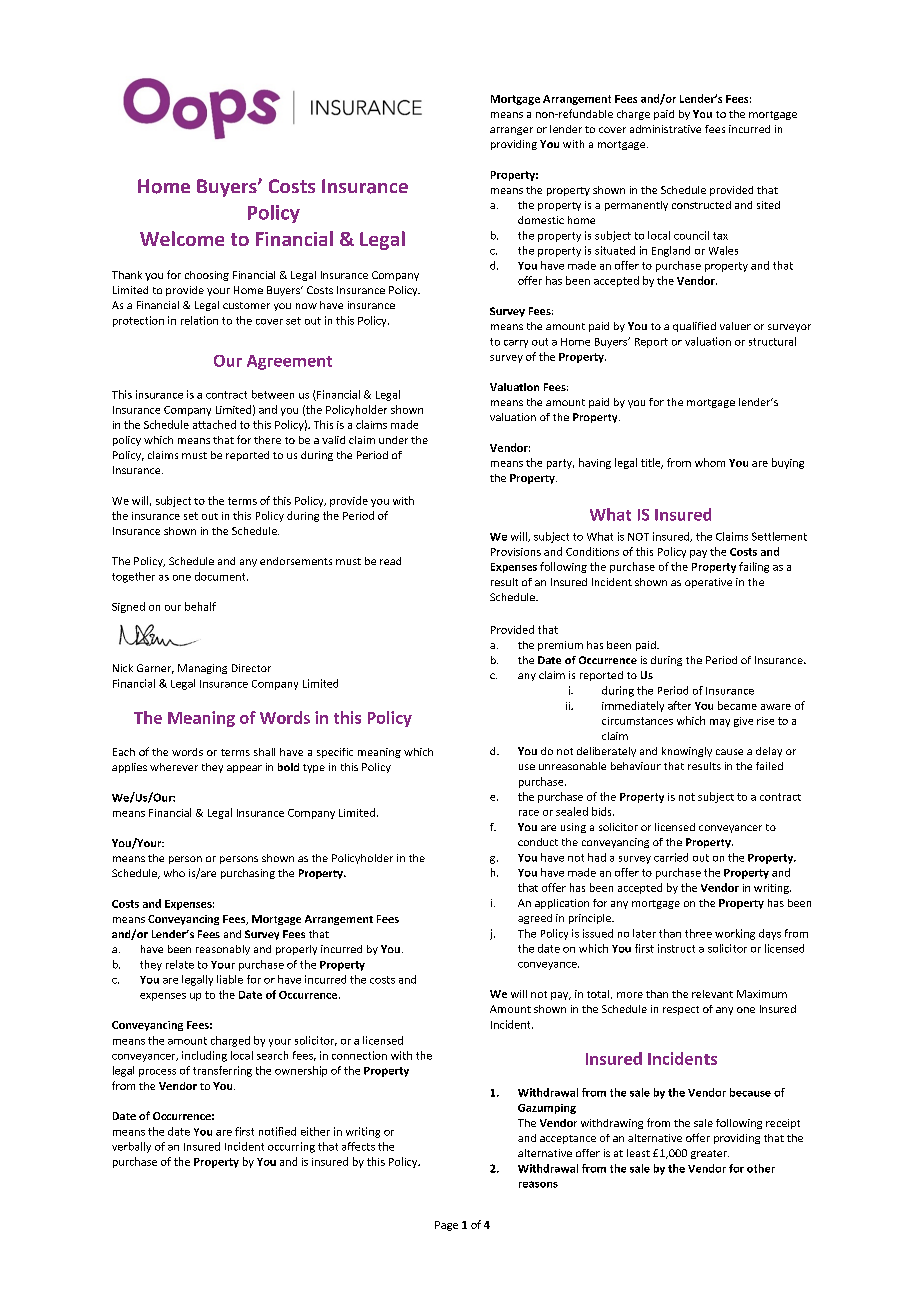  I want to click on three, so click(698, 933).
